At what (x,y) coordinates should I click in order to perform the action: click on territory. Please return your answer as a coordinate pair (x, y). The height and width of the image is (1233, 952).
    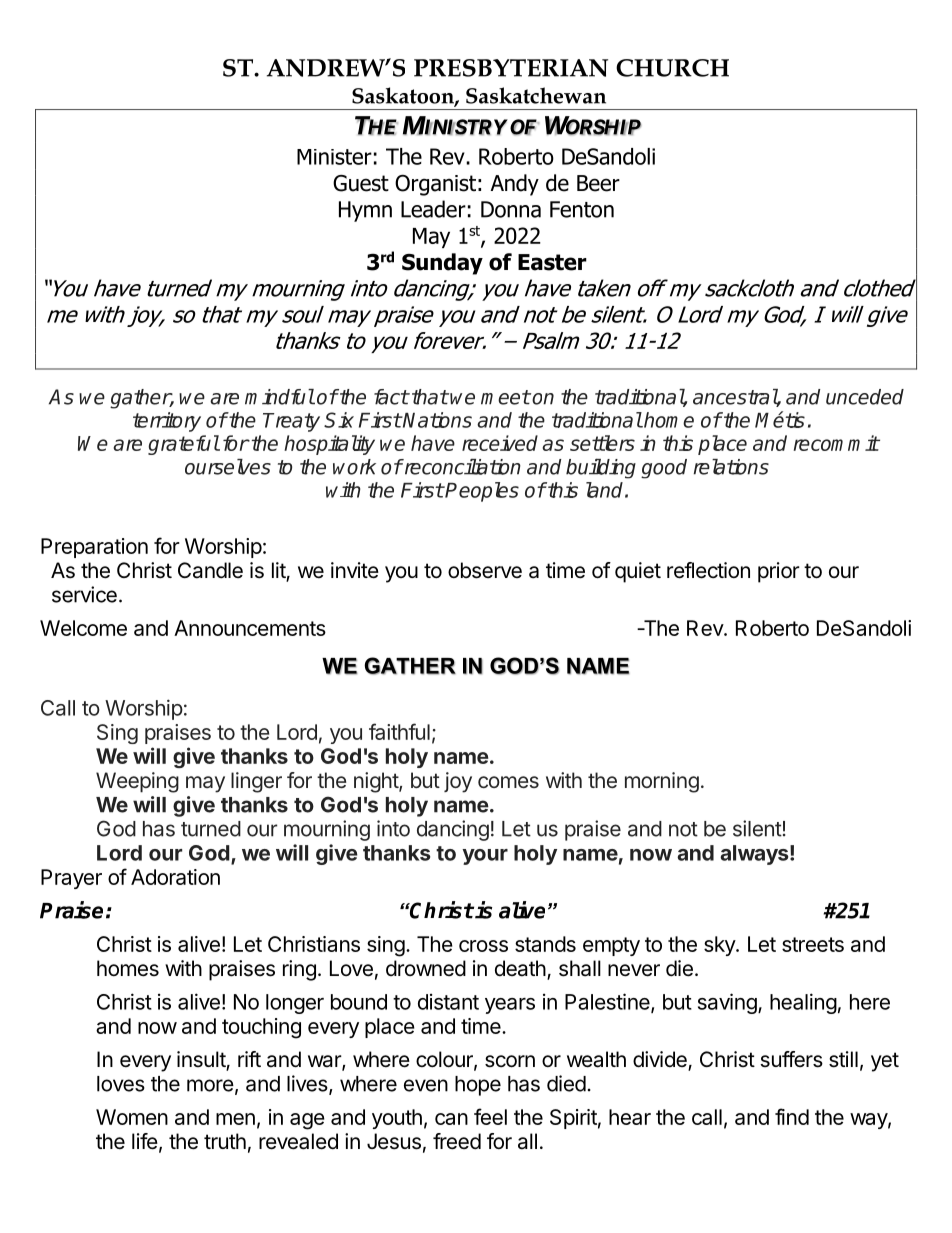
    Looking at the image, I should click on (167, 422).
